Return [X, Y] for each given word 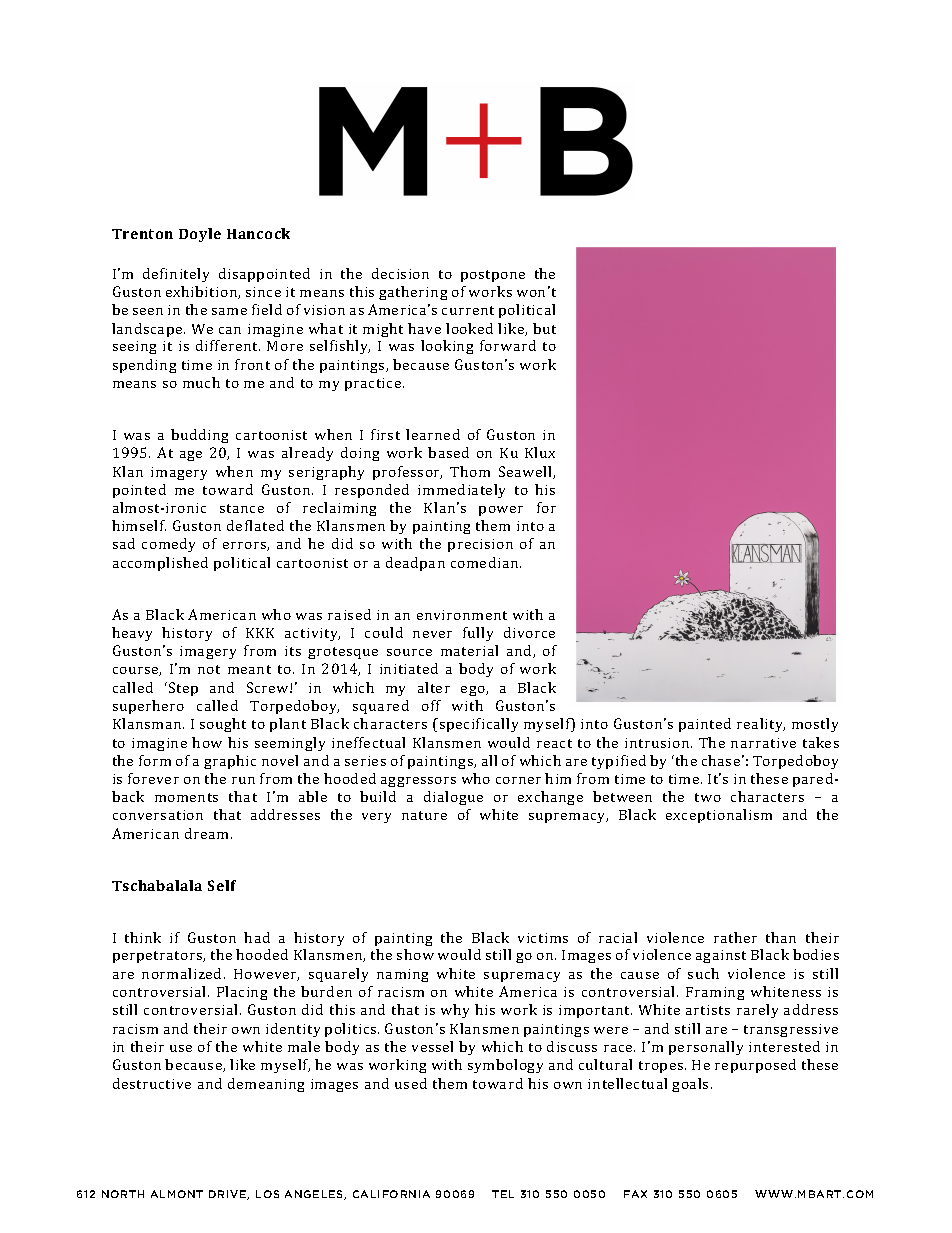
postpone [493, 276]
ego [474, 691]
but [544, 328]
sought [223, 725]
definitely [176, 275]
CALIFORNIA [391, 1194]
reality [761, 725]
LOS [267, 1194]
